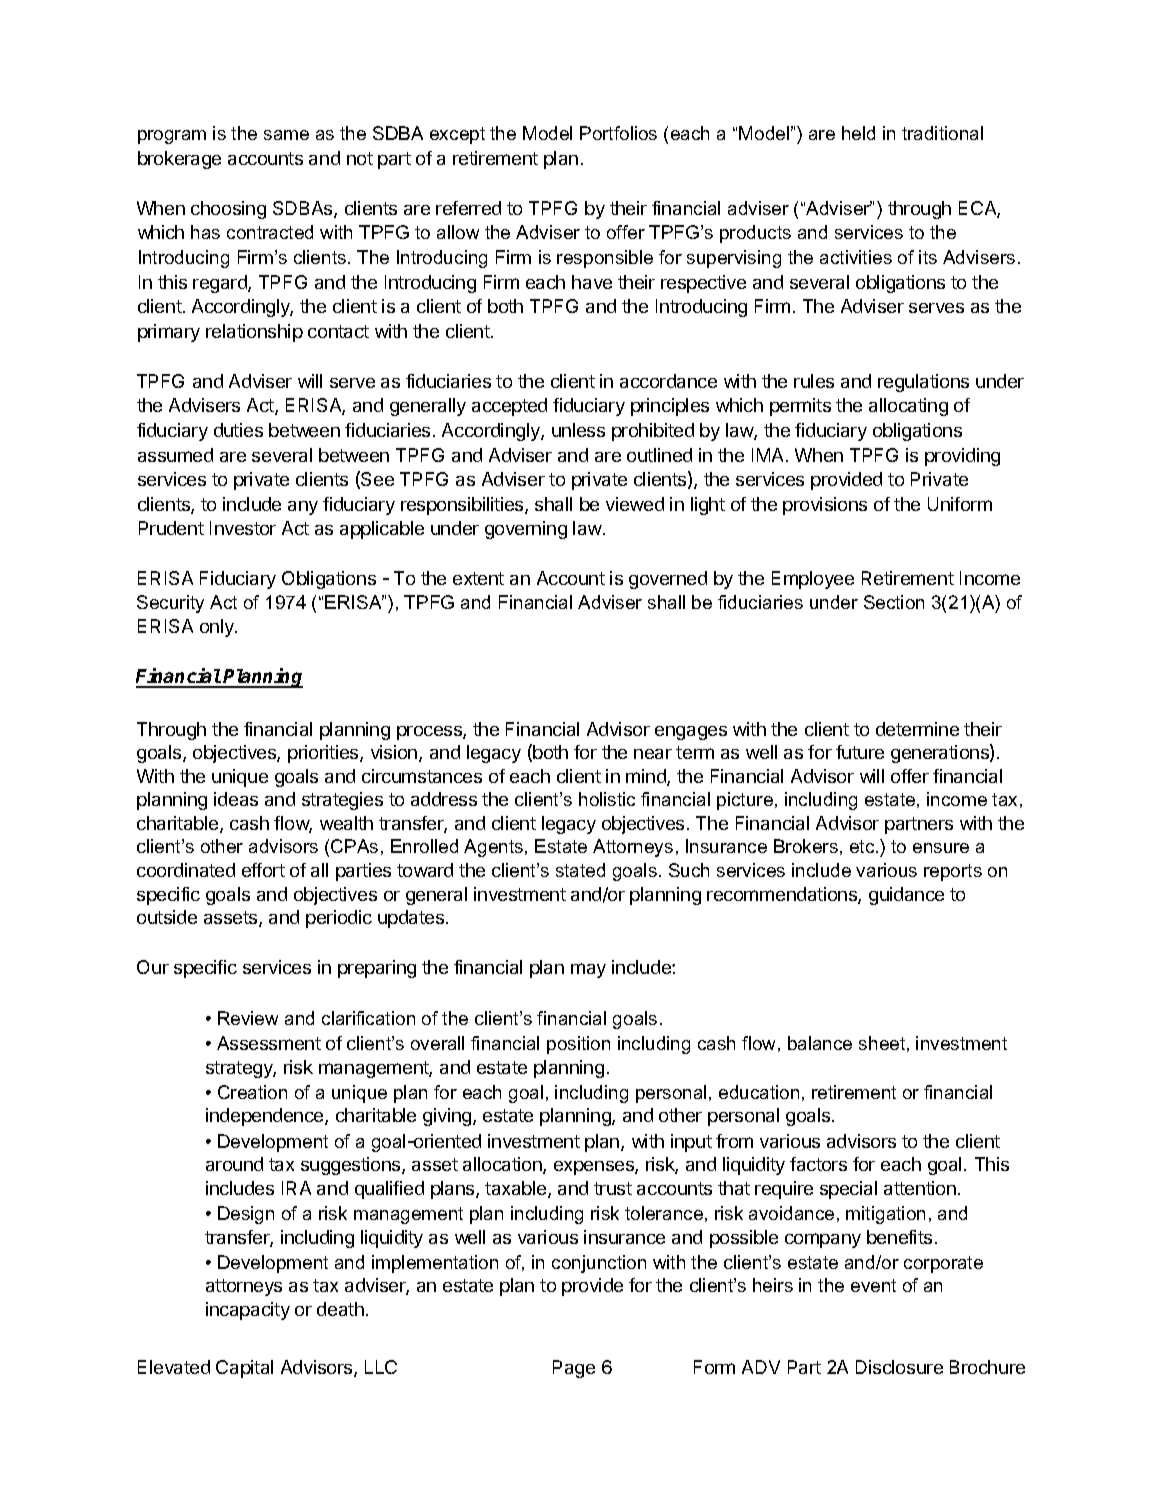  I want to click on holistic, so click(607, 799).
